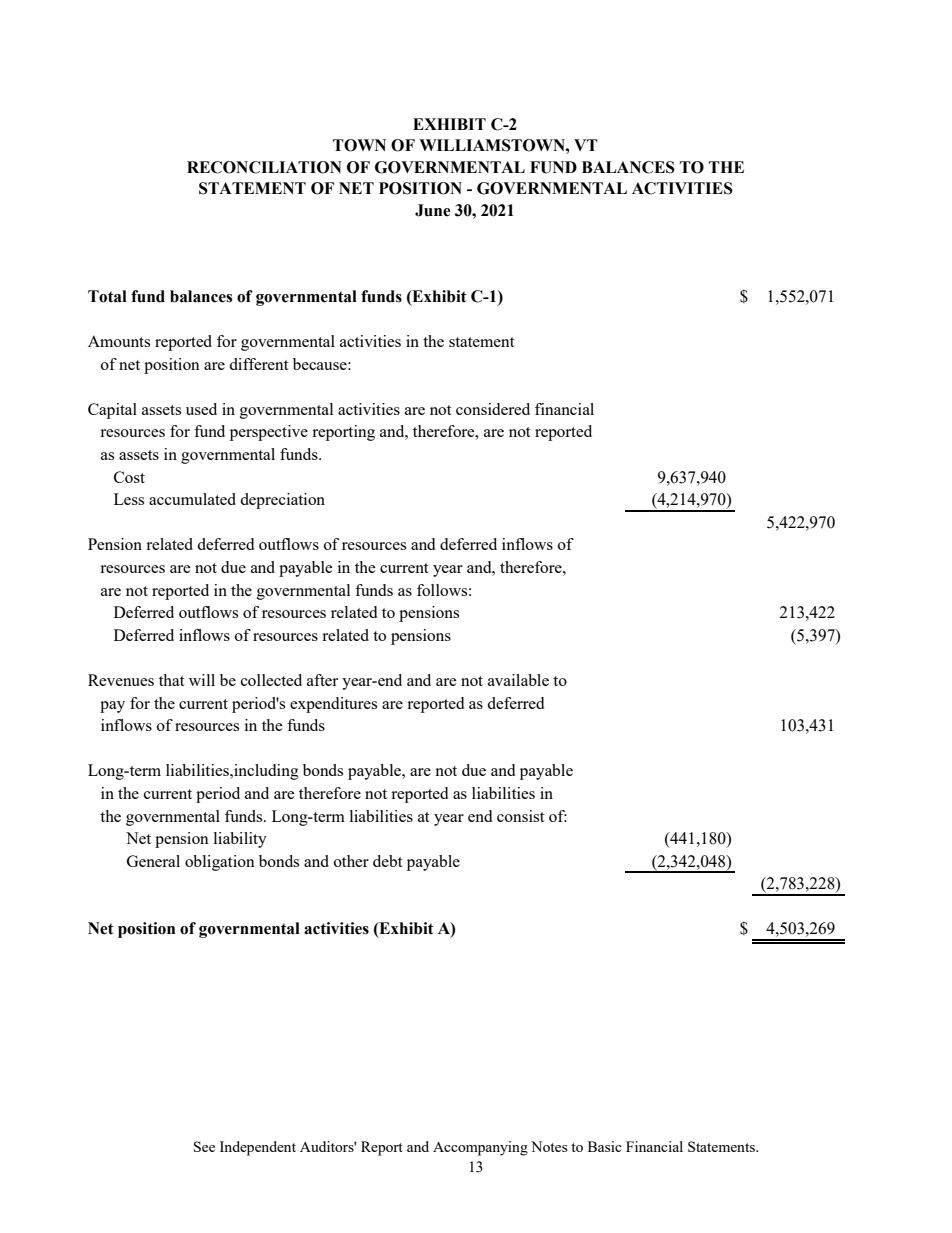 The width and height of the screenshot is (952, 1233). I want to click on after, so click(322, 680).
